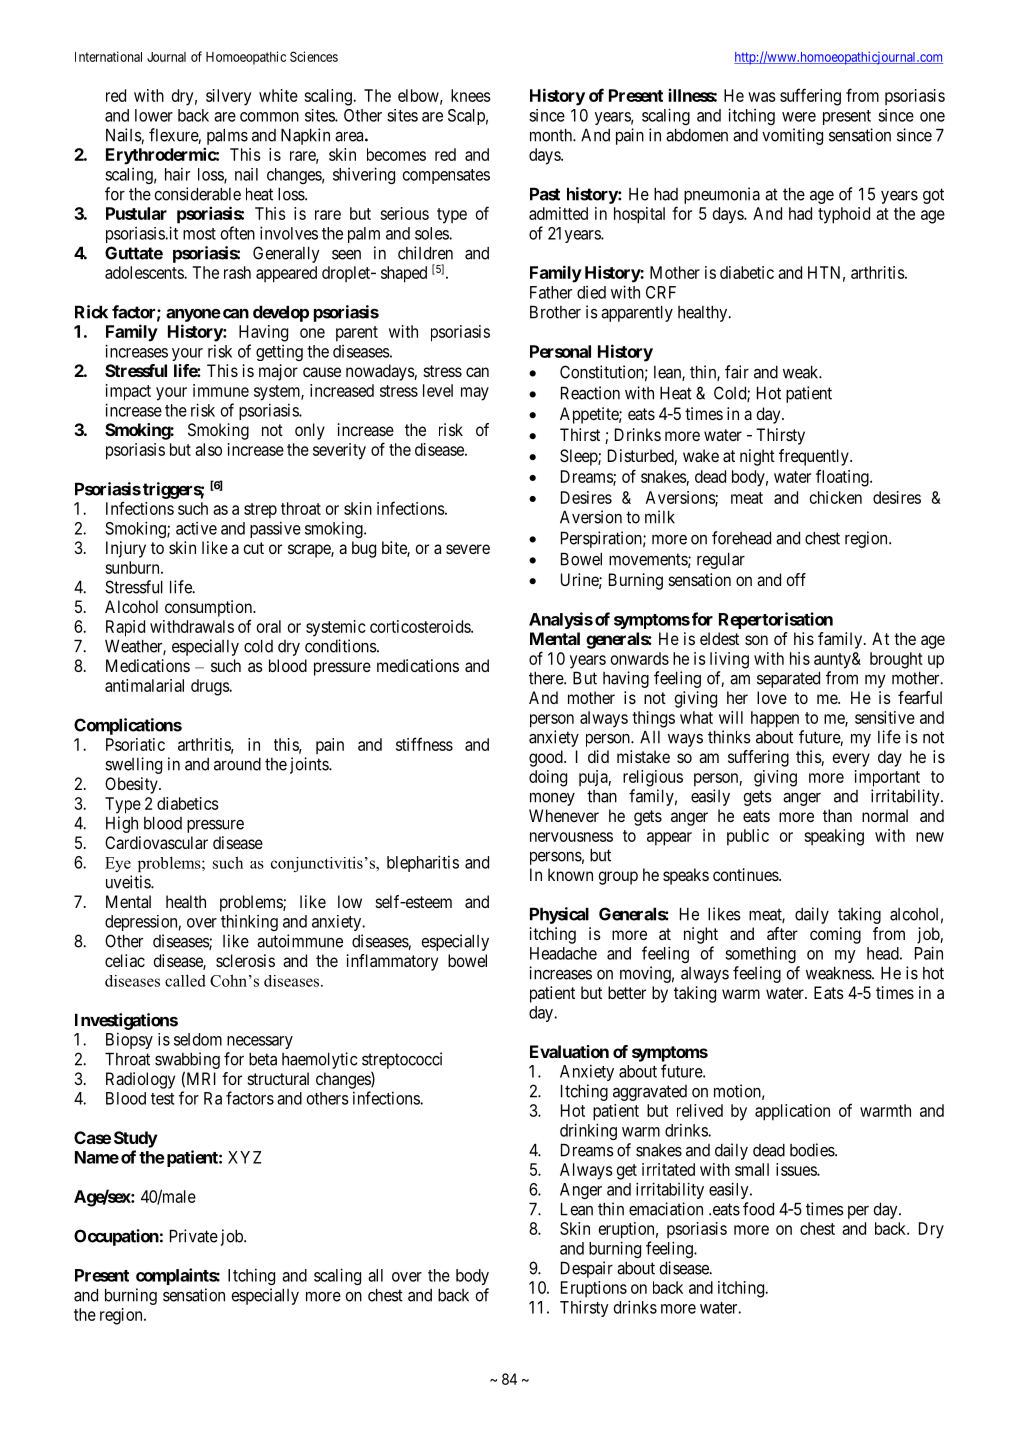 Image resolution: width=1018 pixels, height=1439 pixels. What do you see at coordinates (737, 372) in the document?
I see `fair` at bounding box center [737, 372].
